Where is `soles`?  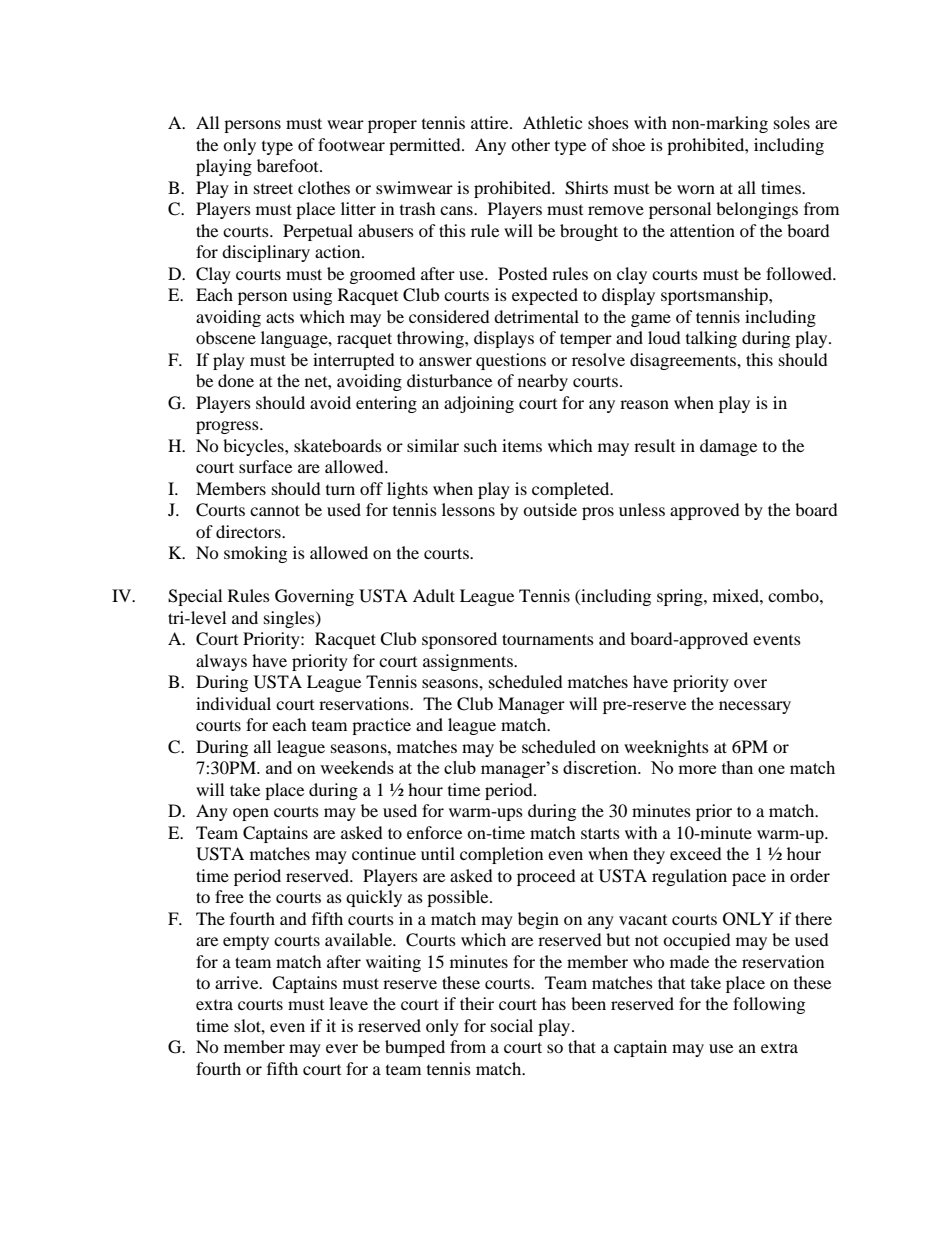
soles is located at coordinates (792, 122).
